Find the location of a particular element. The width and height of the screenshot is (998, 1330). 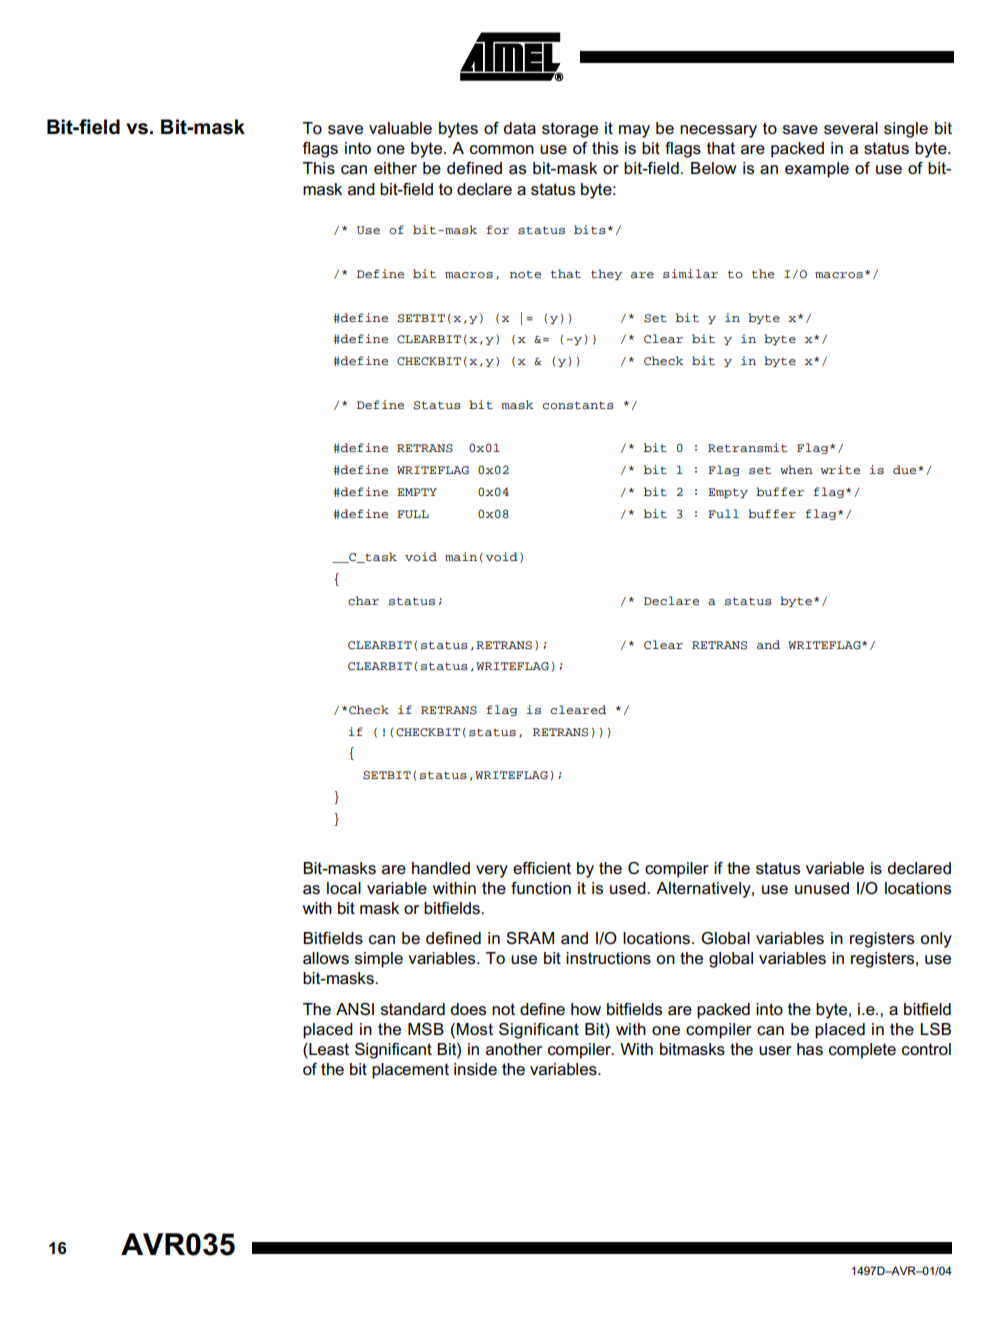

may is located at coordinates (634, 131).
